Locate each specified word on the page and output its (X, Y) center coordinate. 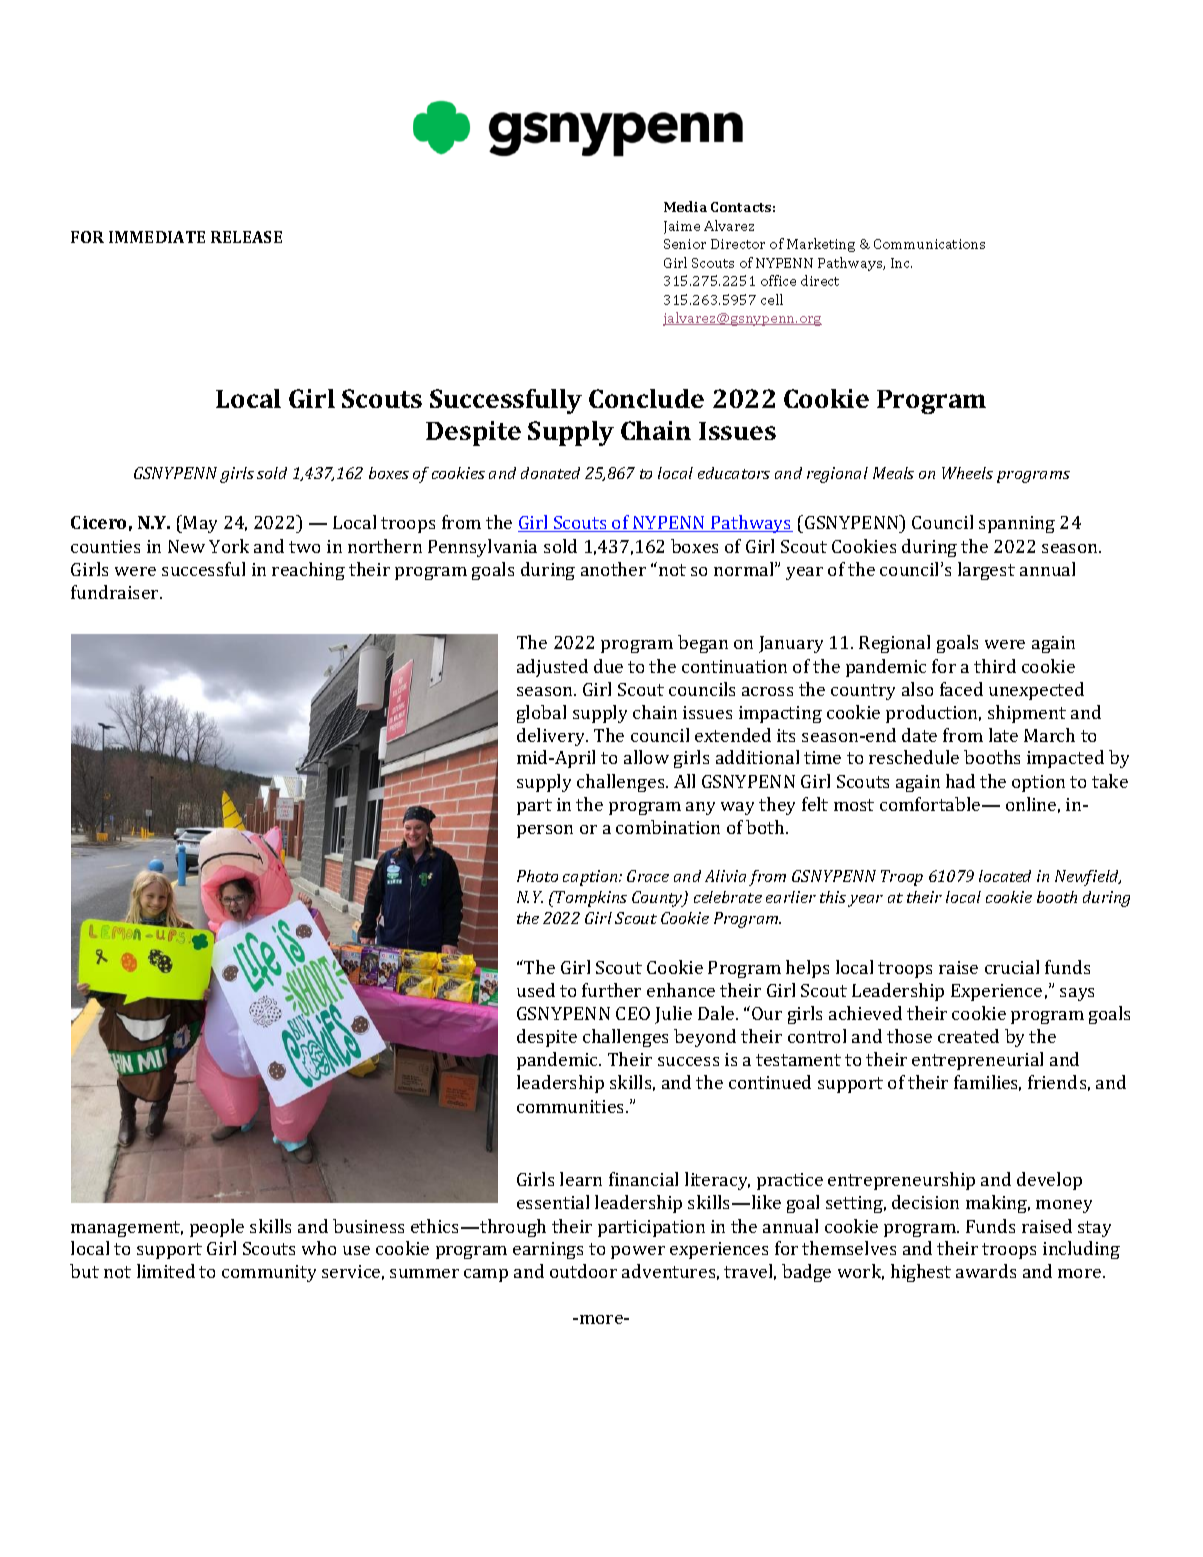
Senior (685, 244)
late (1003, 735)
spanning (1017, 524)
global (541, 714)
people (217, 1228)
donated (550, 473)
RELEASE (246, 237)
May (200, 524)
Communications (929, 244)
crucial (1012, 967)
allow (646, 757)
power (638, 1252)
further (611, 990)
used (536, 990)
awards (986, 1271)
